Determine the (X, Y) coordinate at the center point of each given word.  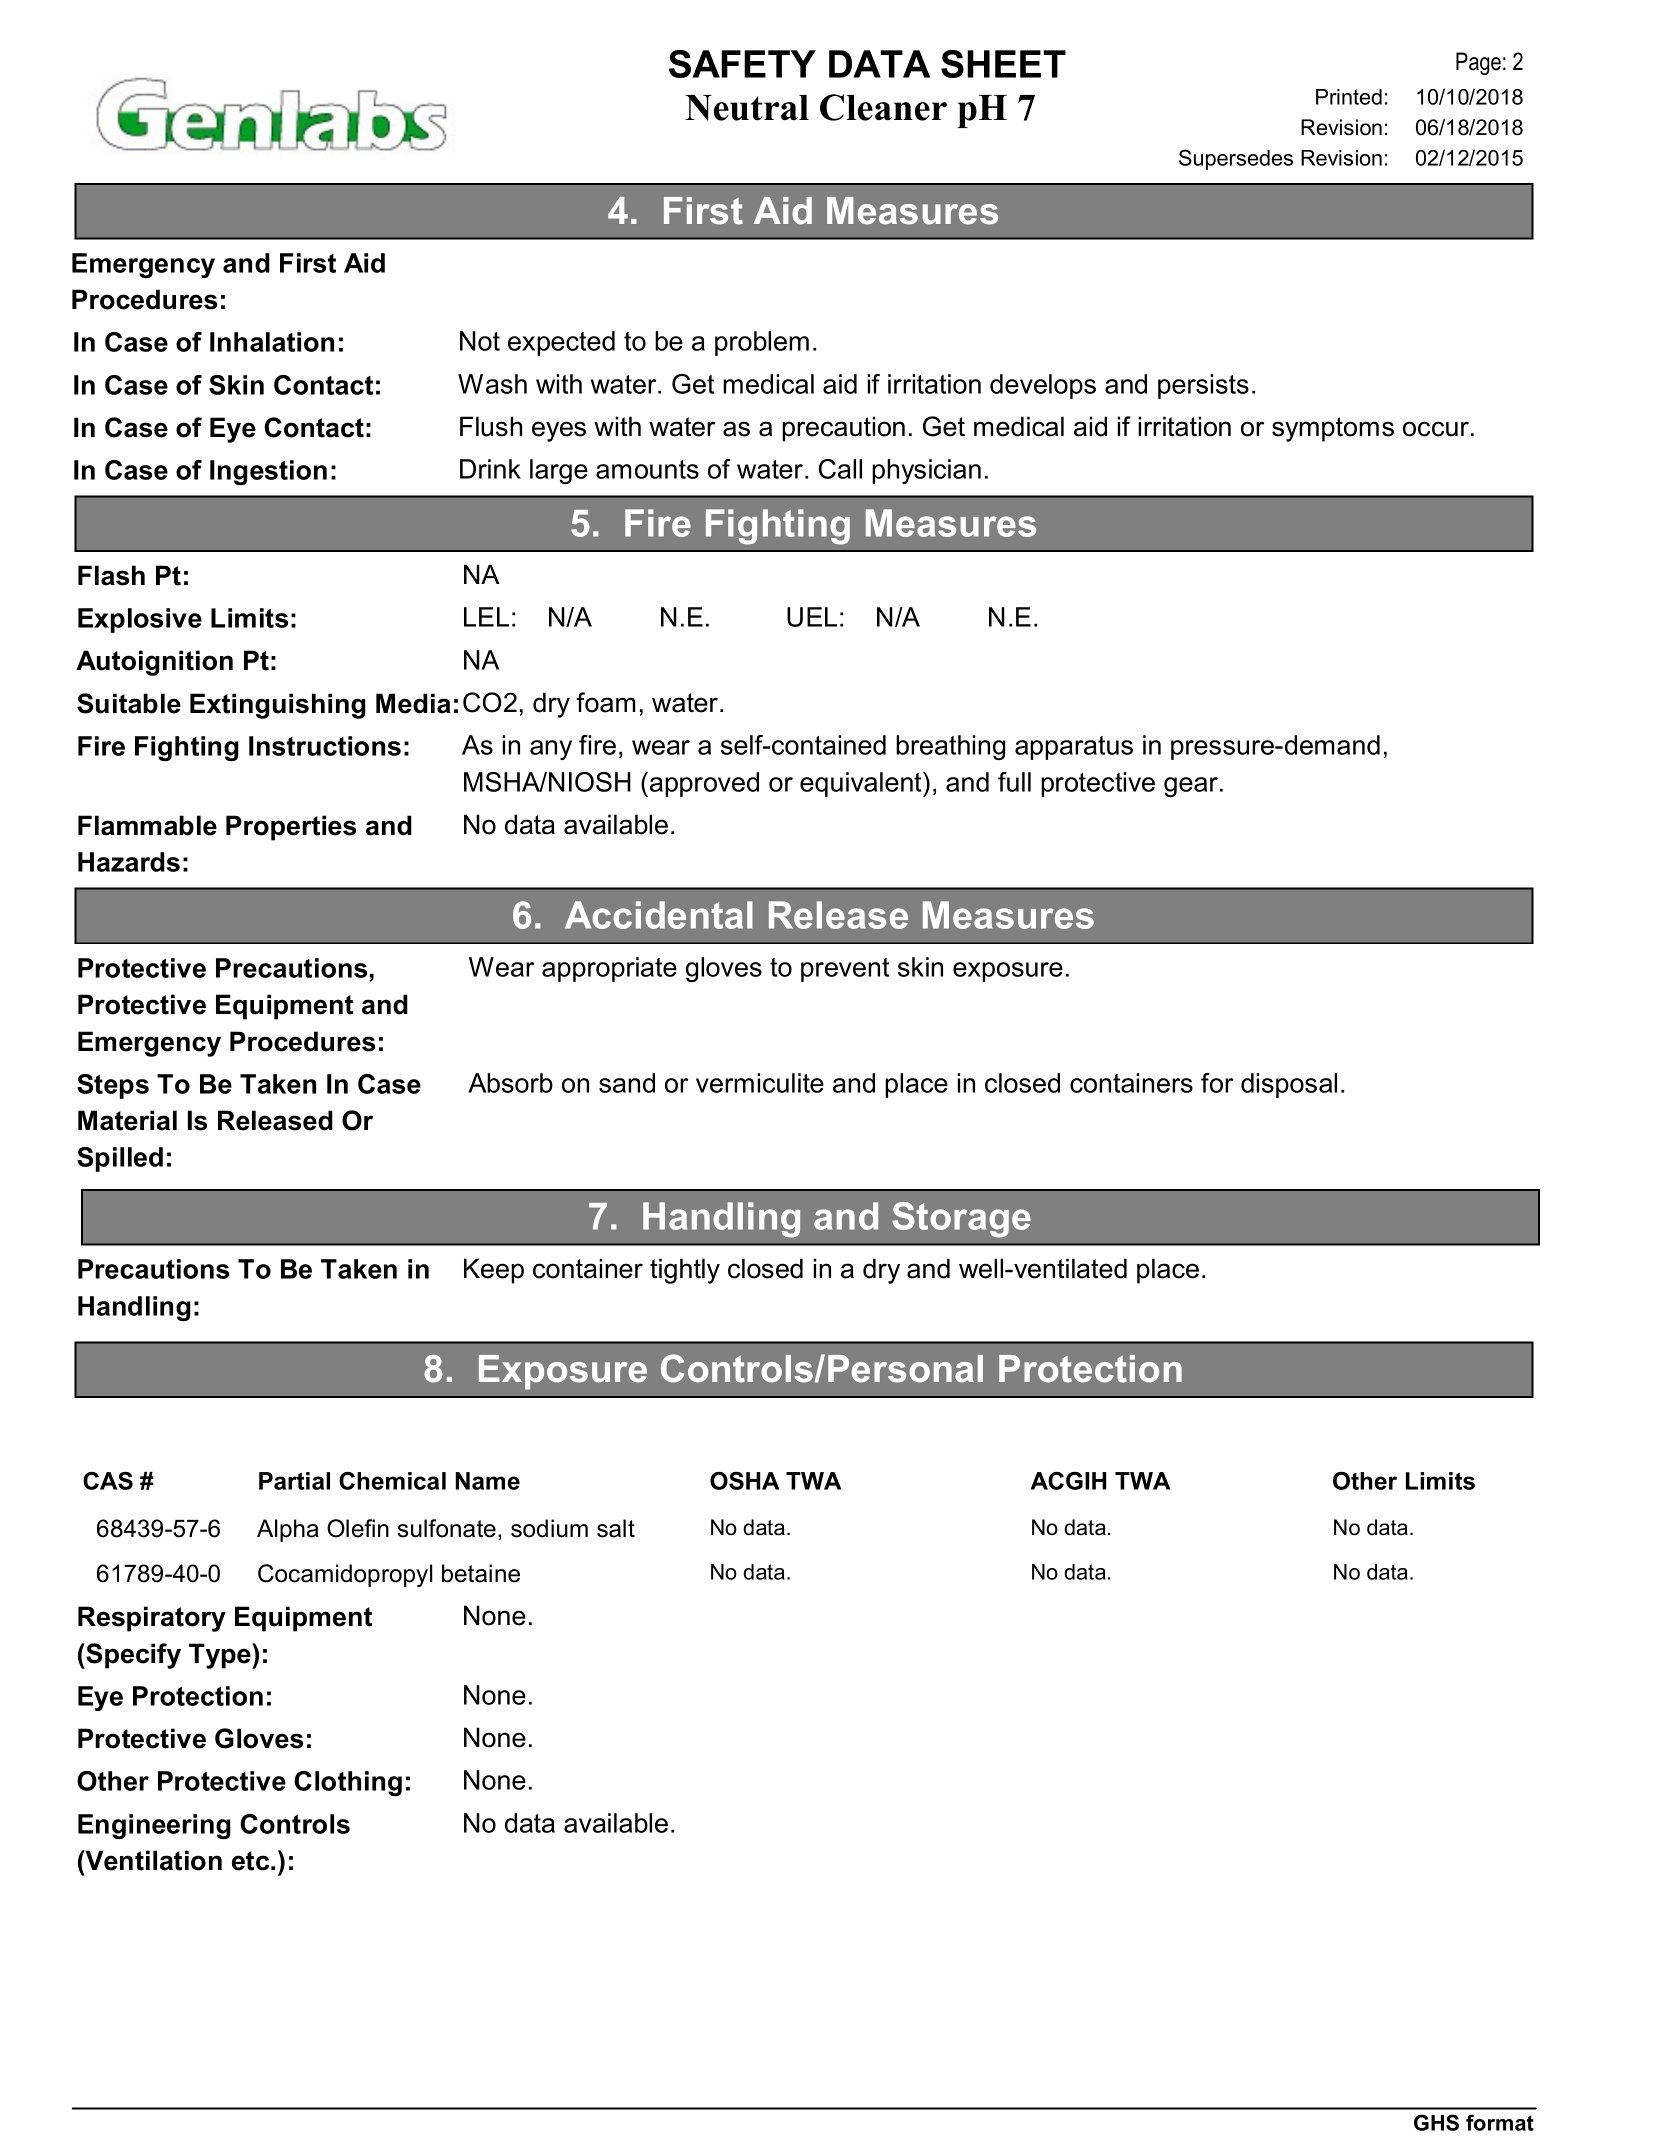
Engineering (154, 1826)
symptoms (1333, 429)
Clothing (348, 1783)
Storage (961, 1220)
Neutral (747, 108)
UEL (812, 617)
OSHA (744, 1481)
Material (127, 1120)
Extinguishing (278, 706)
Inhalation (272, 342)
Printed (1349, 97)
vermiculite (760, 1083)
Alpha (288, 1530)
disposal (1289, 1085)
